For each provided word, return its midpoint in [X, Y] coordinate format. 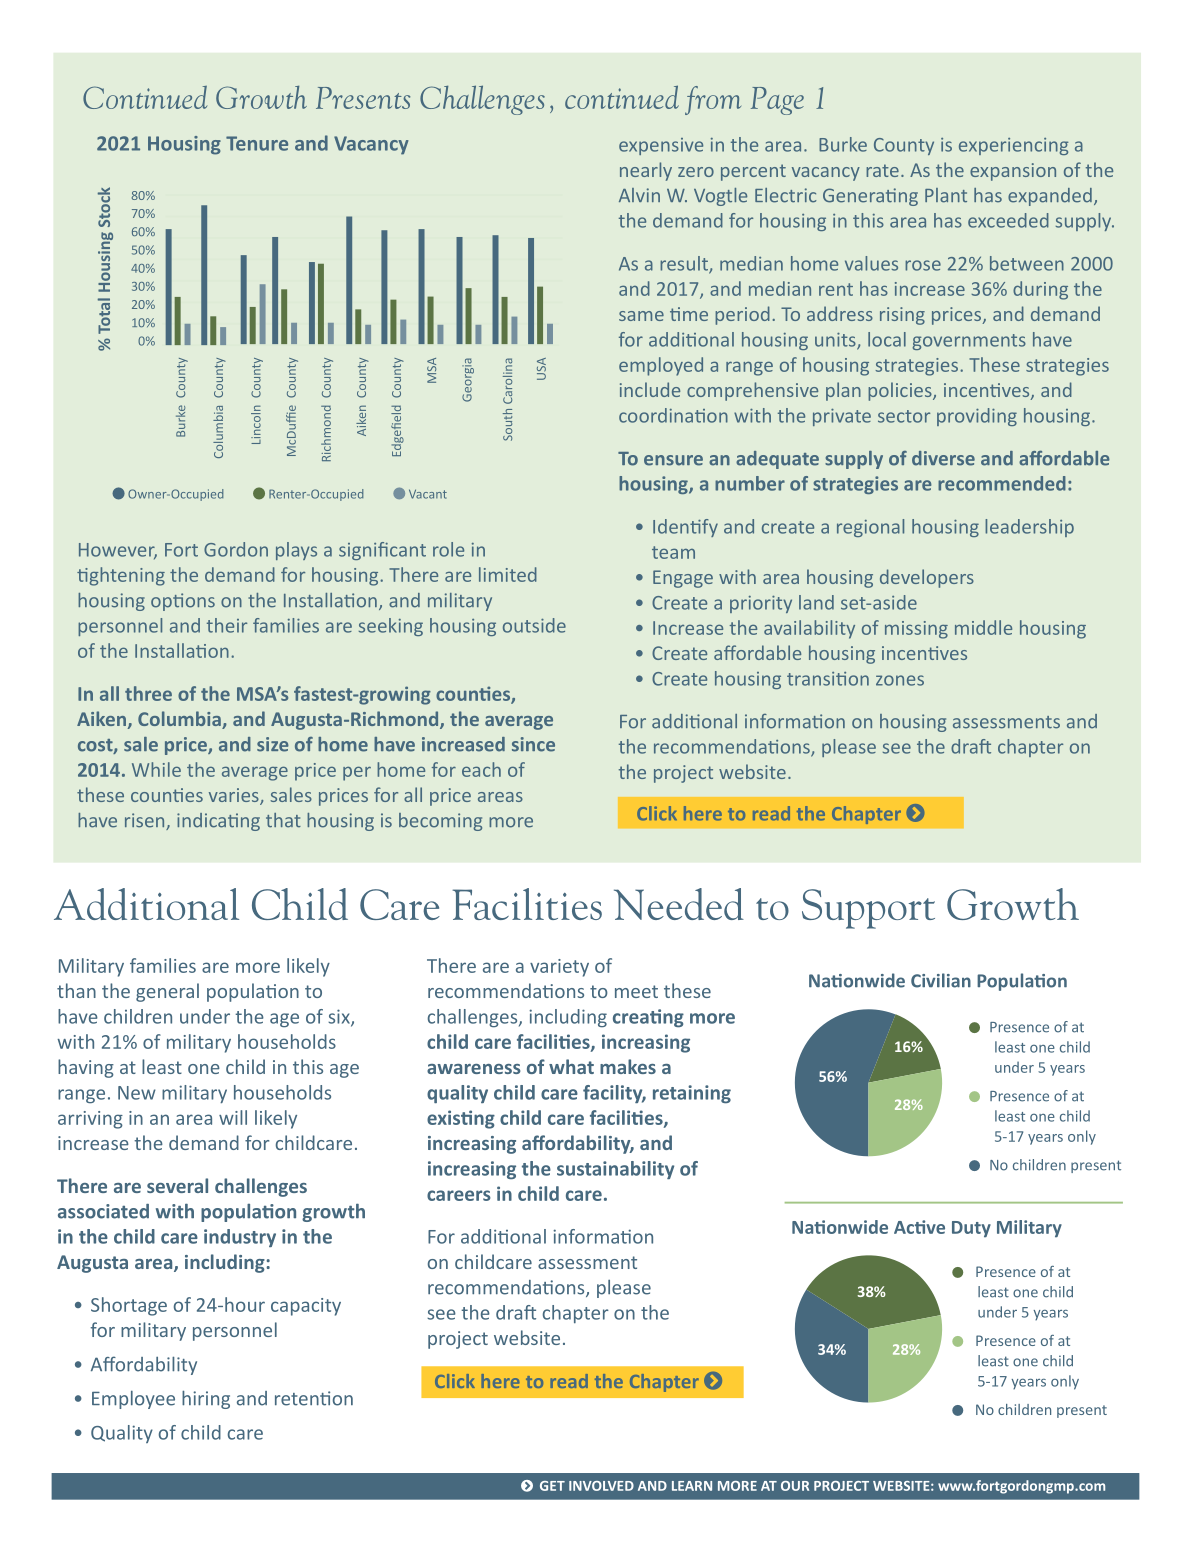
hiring [206, 1399]
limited [508, 574]
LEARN [692, 1486]
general [167, 992]
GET [552, 1486]
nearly [646, 171]
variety [559, 968]
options [183, 602]
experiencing [1013, 146]
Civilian [941, 980]
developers [927, 578]
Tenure [257, 143]
